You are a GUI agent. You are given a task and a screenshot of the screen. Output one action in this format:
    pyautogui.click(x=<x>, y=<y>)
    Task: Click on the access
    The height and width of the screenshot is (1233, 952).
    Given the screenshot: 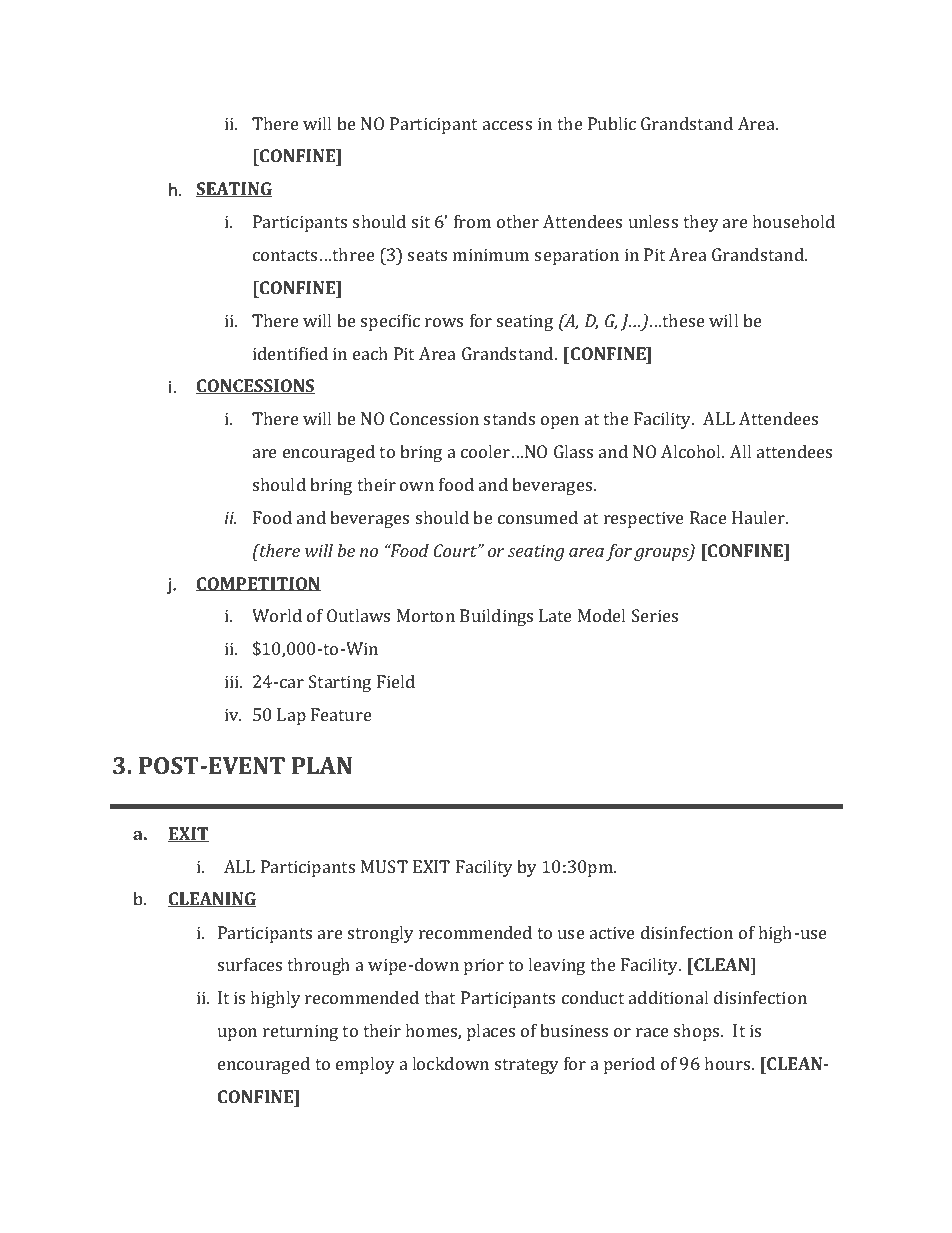 What is the action you would take?
    pyautogui.click(x=507, y=125)
